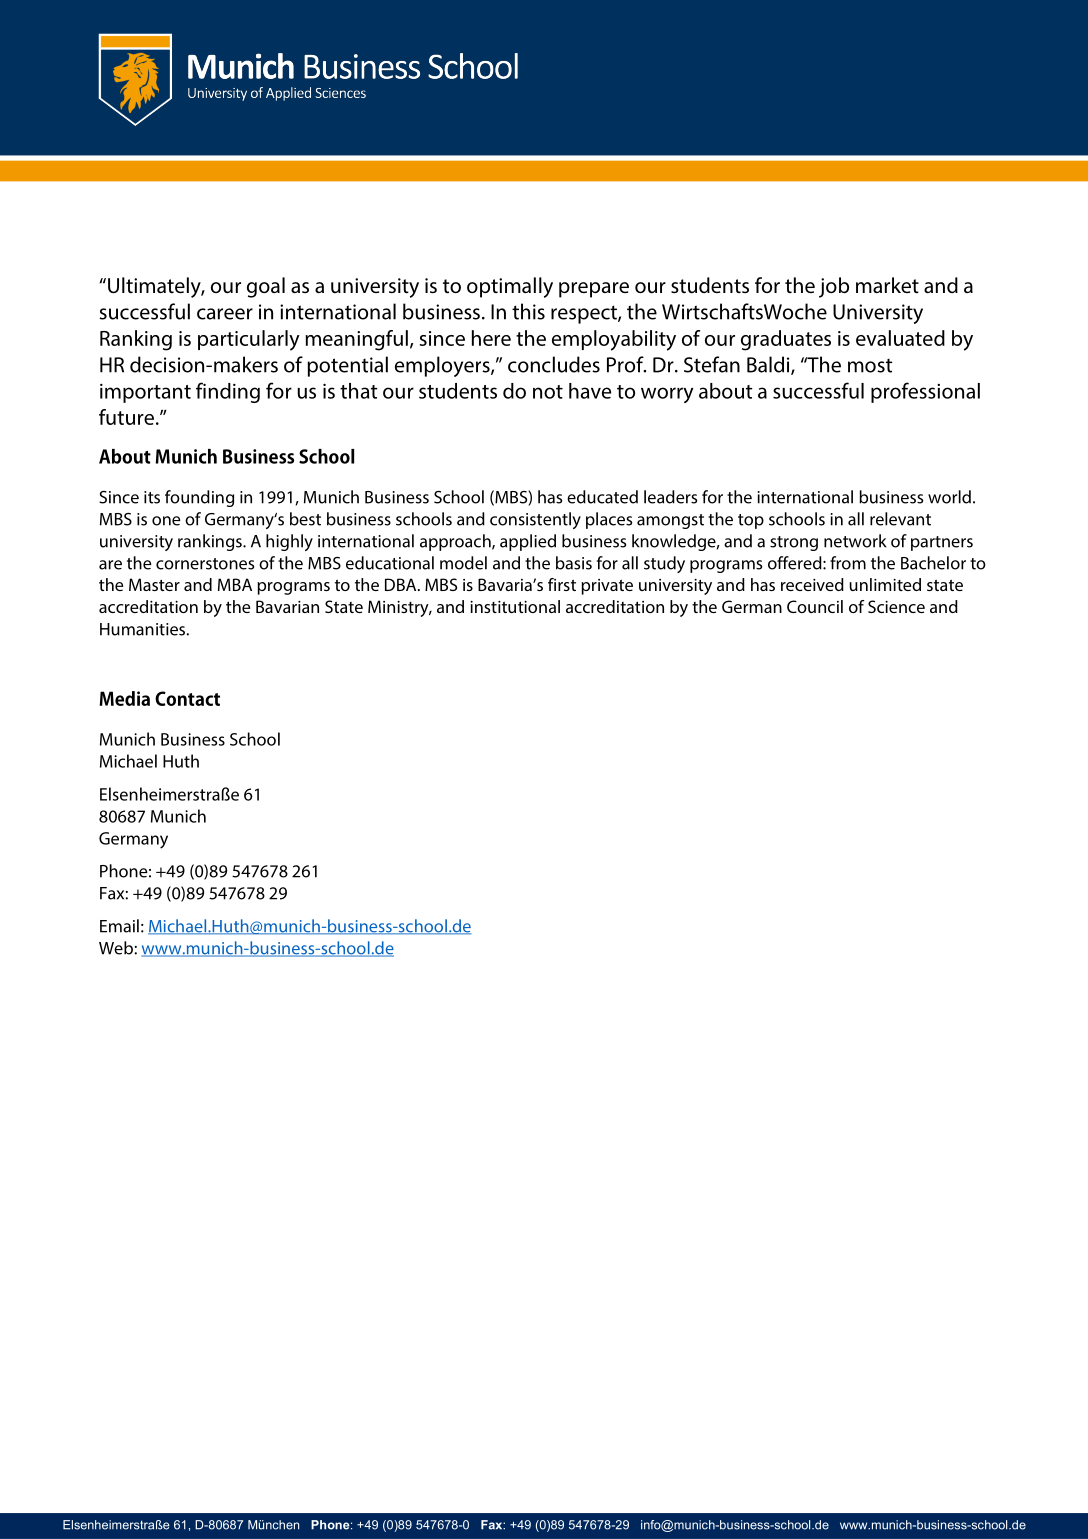 The width and height of the screenshot is (1088, 1539). Describe the element at coordinates (117, 948) in the screenshot. I see `Web` at that location.
